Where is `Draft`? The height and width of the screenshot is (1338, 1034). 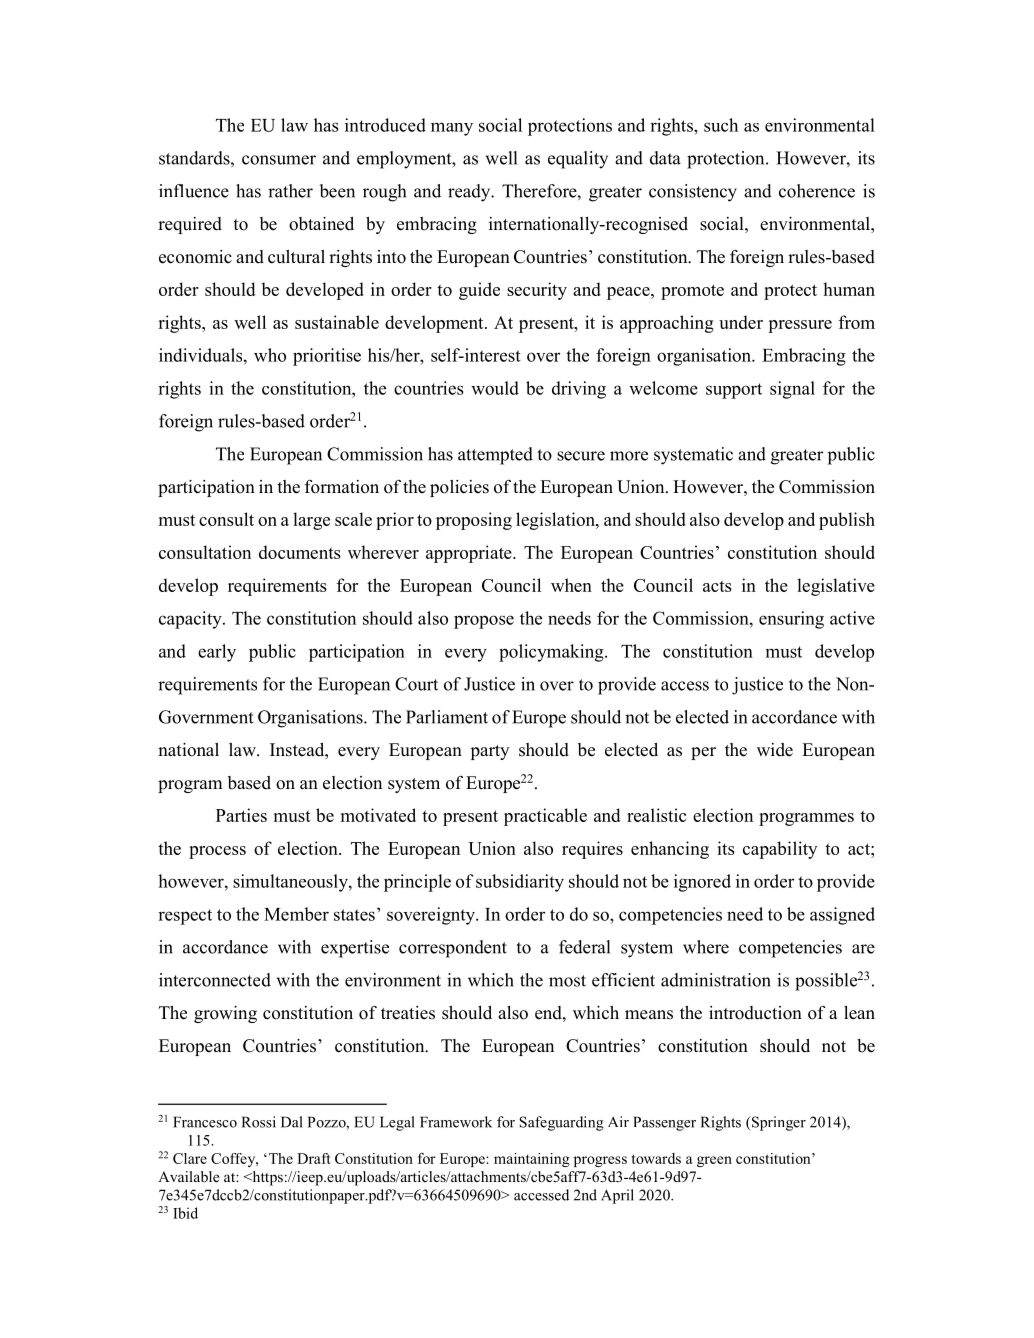
Draft is located at coordinates (314, 1158).
